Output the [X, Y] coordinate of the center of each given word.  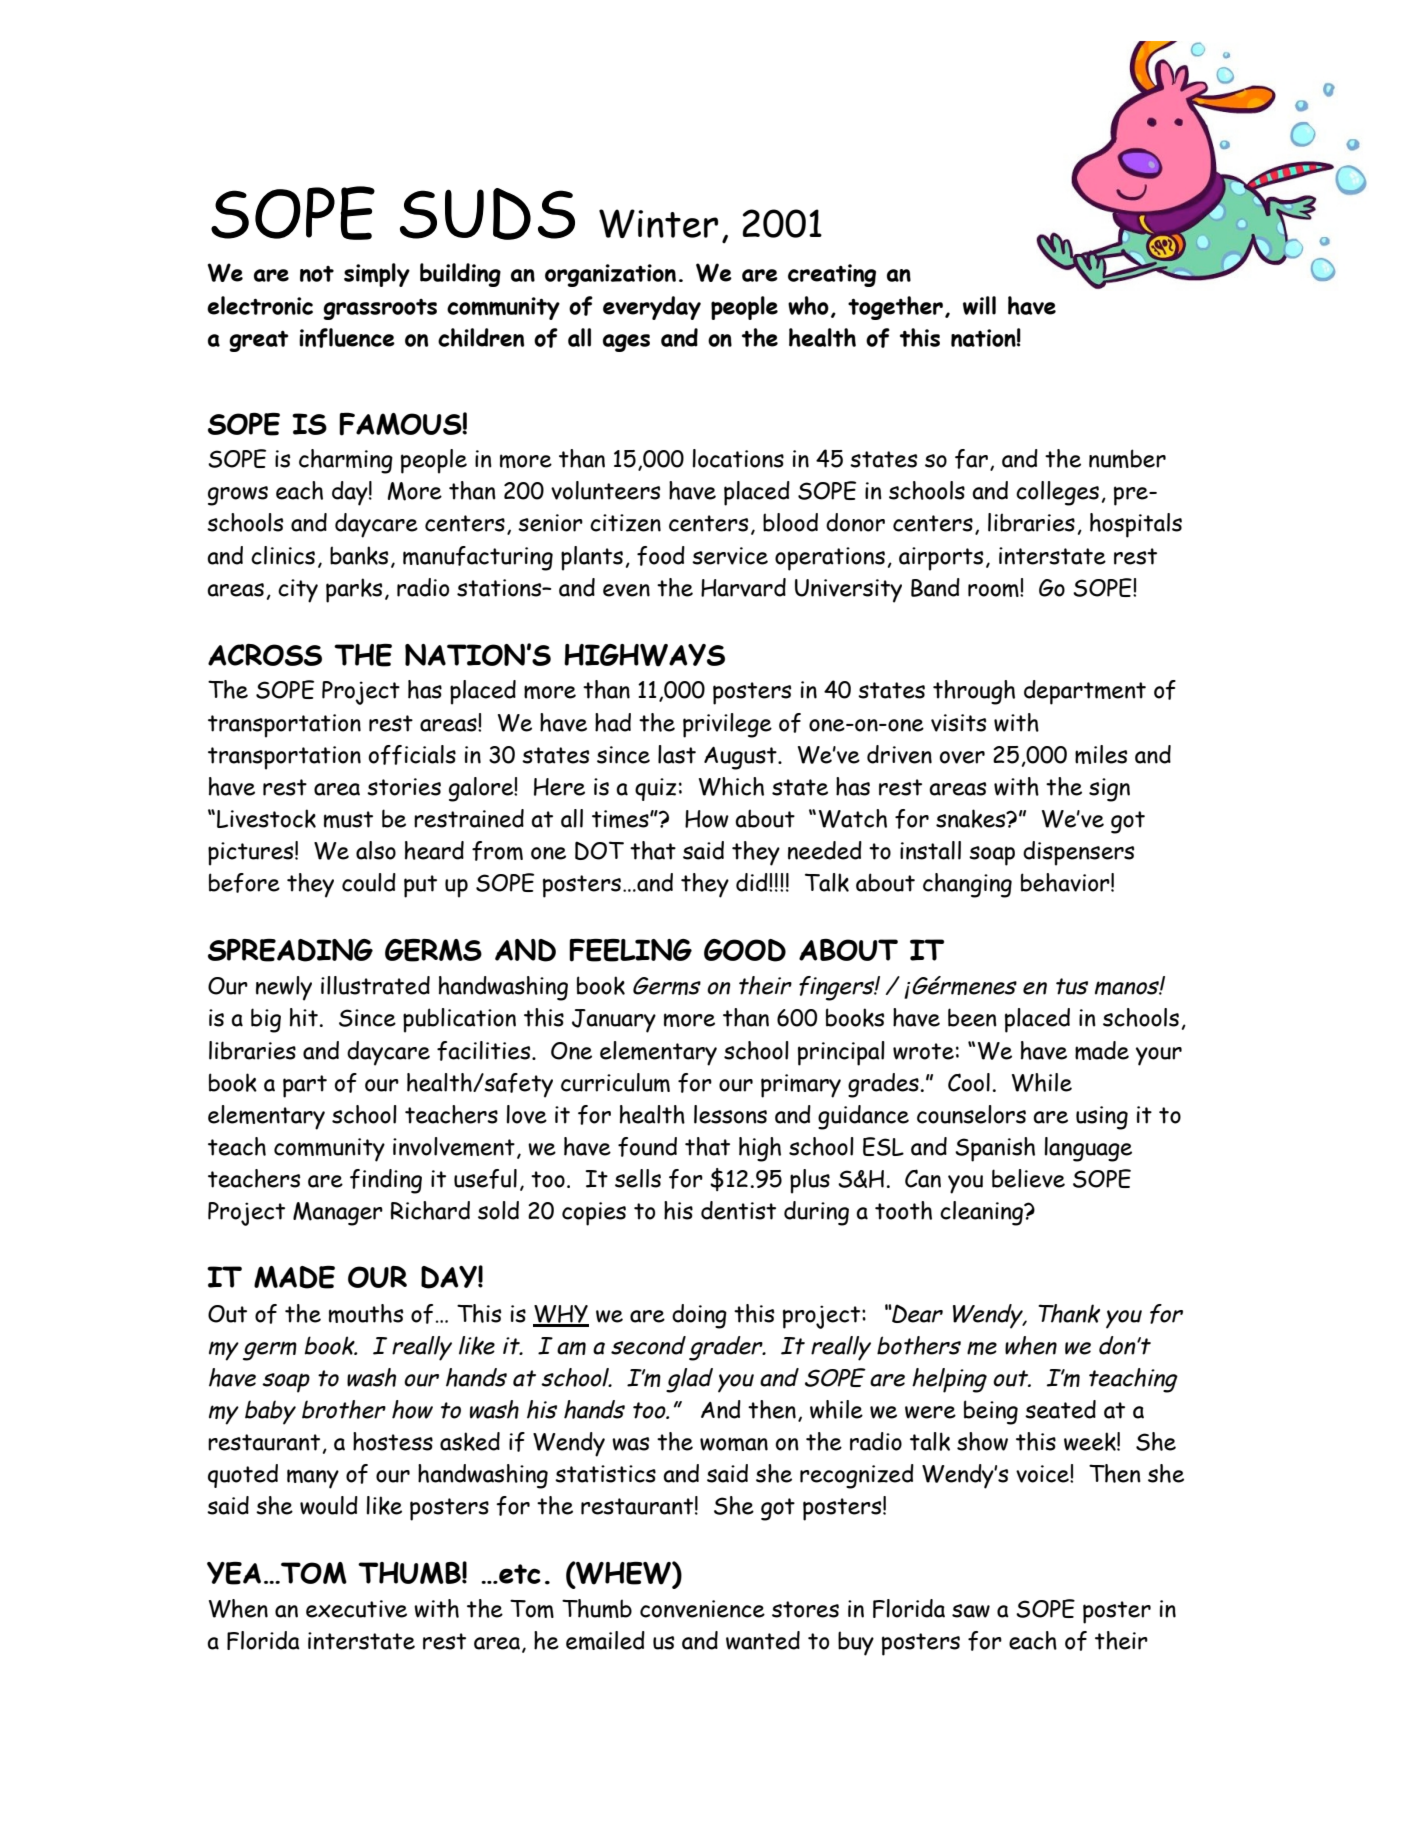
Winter [658, 223]
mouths [366, 1313]
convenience [702, 1609]
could [369, 882]
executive [356, 1609]
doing [699, 1316]
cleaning [983, 1213]
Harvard [743, 587]
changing [967, 885]
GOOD [745, 950]
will [979, 305]
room [994, 590]
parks [354, 590]
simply [377, 275]
